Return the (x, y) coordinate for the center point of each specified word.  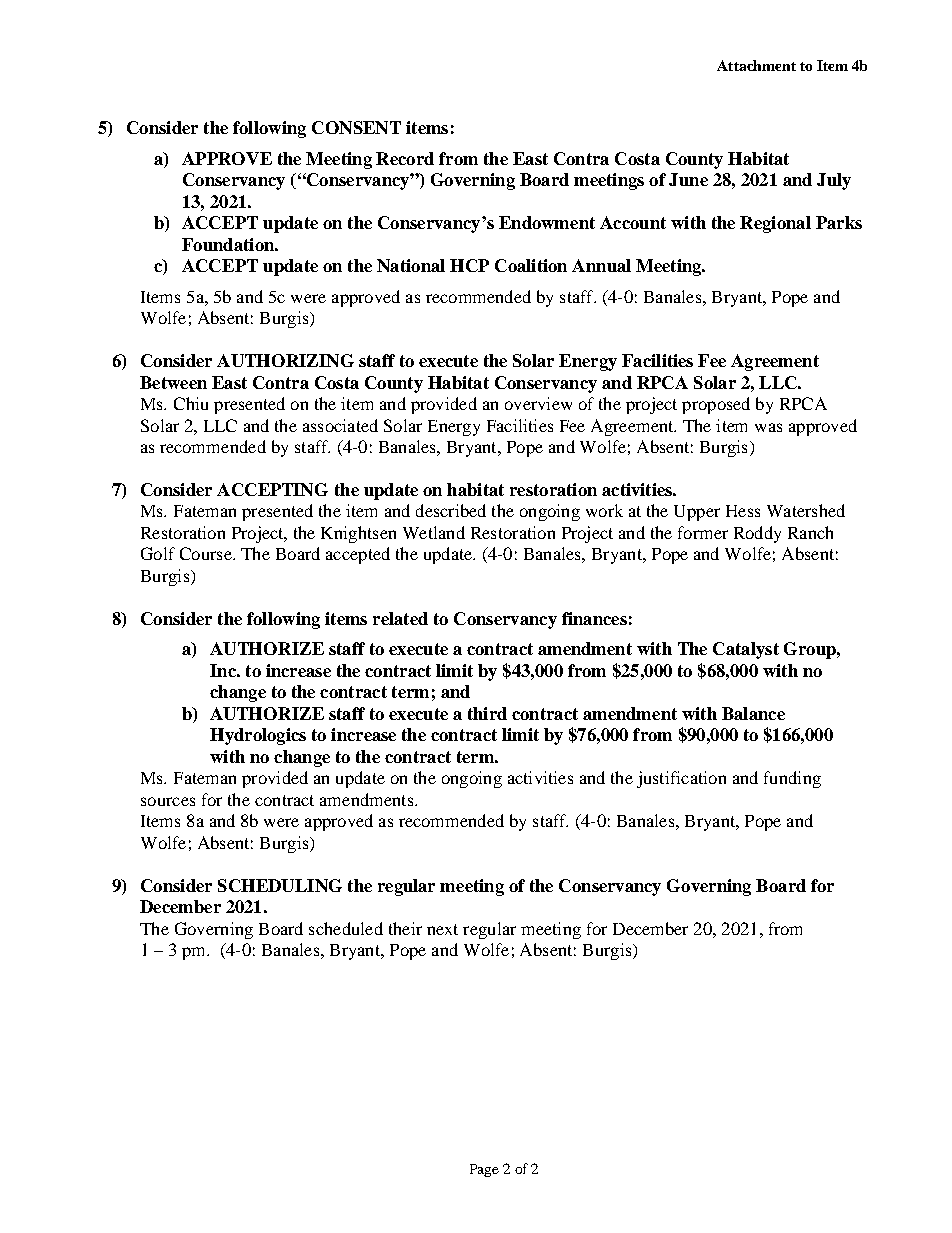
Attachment (756, 65)
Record (405, 158)
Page (484, 1170)
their (405, 928)
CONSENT (356, 127)
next (442, 929)
